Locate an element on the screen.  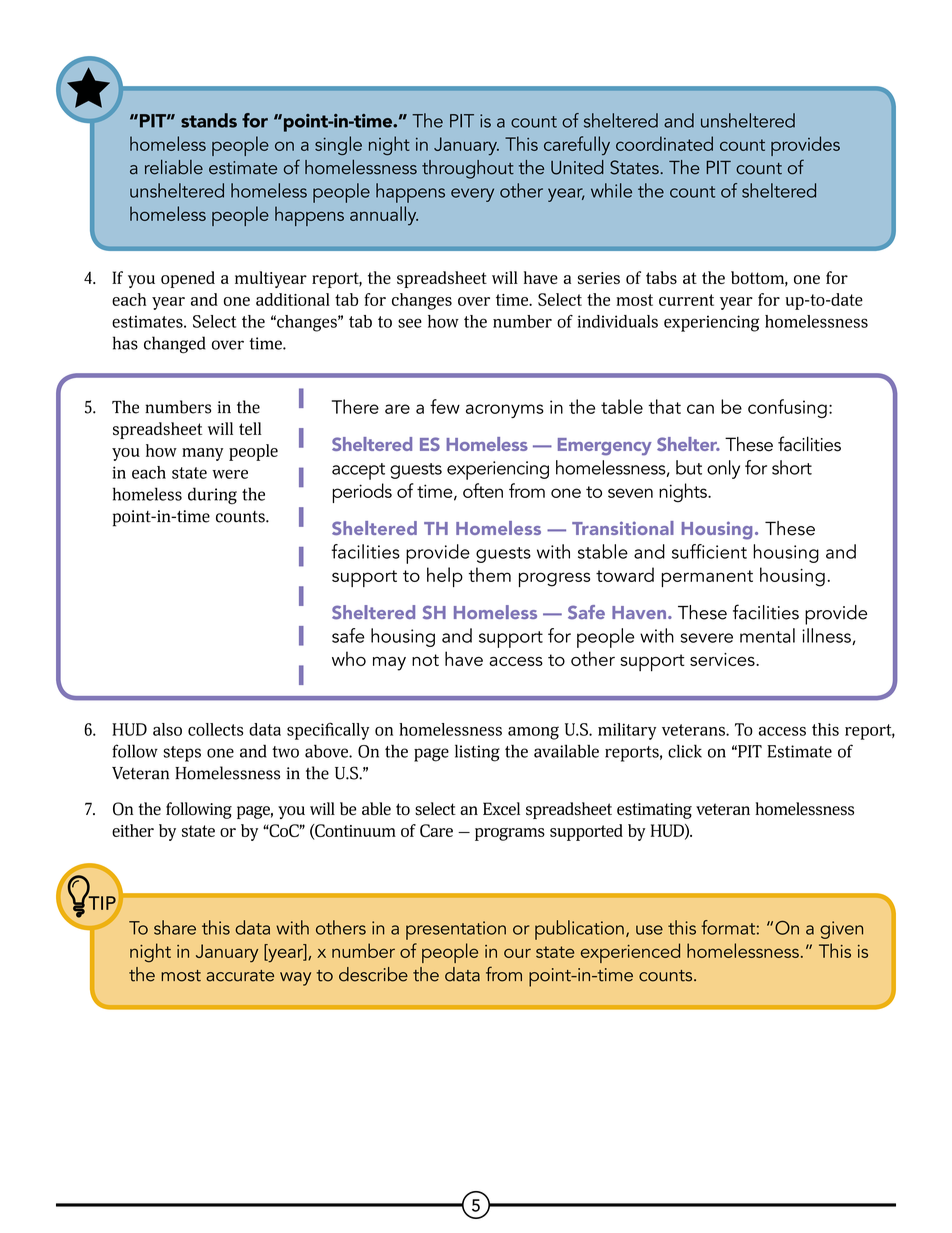
click is located at coordinates (685, 751).
